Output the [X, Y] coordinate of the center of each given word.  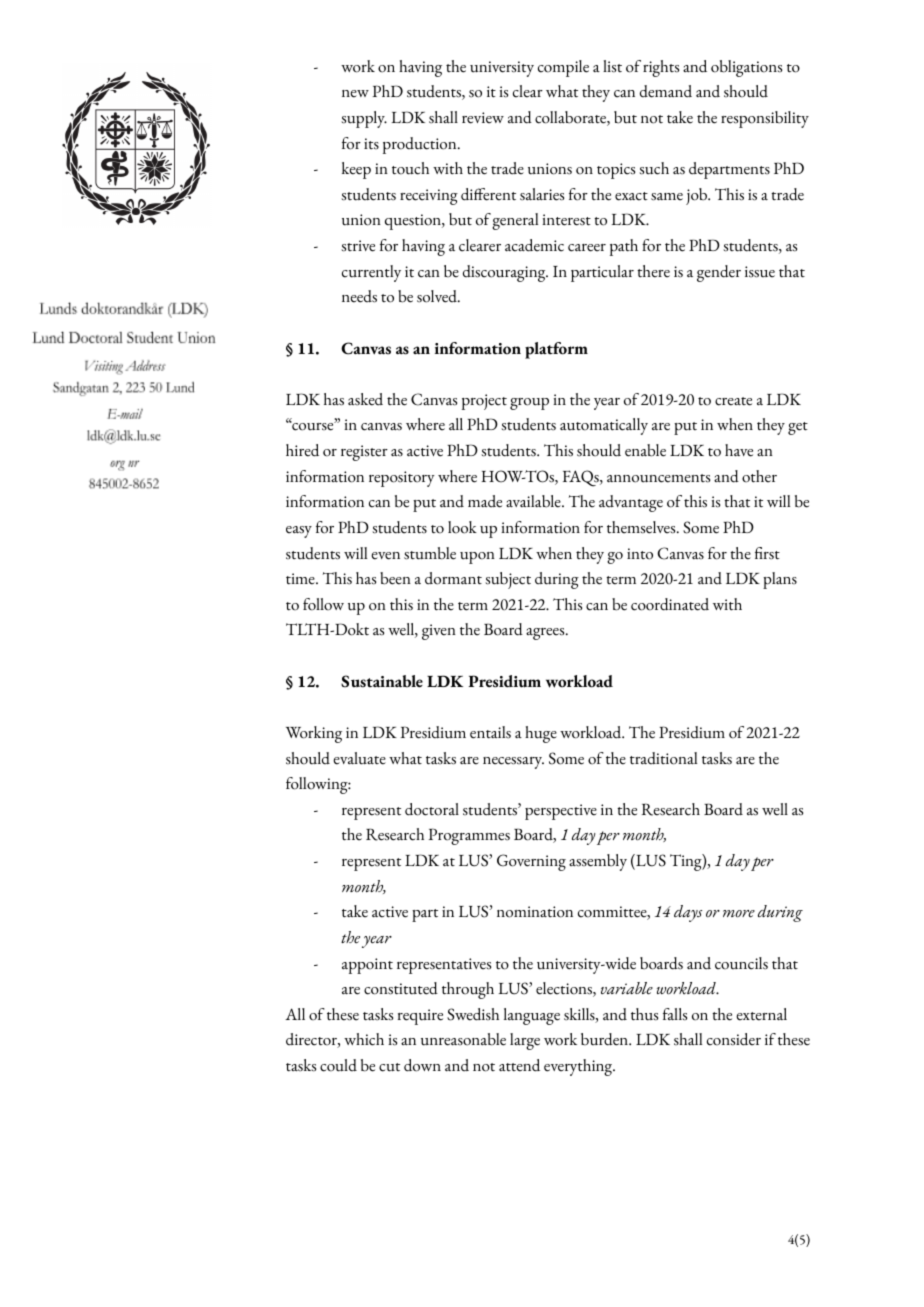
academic [534, 245]
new [355, 94]
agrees [546, 634]
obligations [746, 68]
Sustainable [382, 681]
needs [359, 296]
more [739, 914]
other [759, 476]
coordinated [670, 604]
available [534, 501]
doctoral [432, 809]
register [364, 453]
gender [719, 273]
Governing [531, 862]
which [364, 1039]
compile [563, 68]
